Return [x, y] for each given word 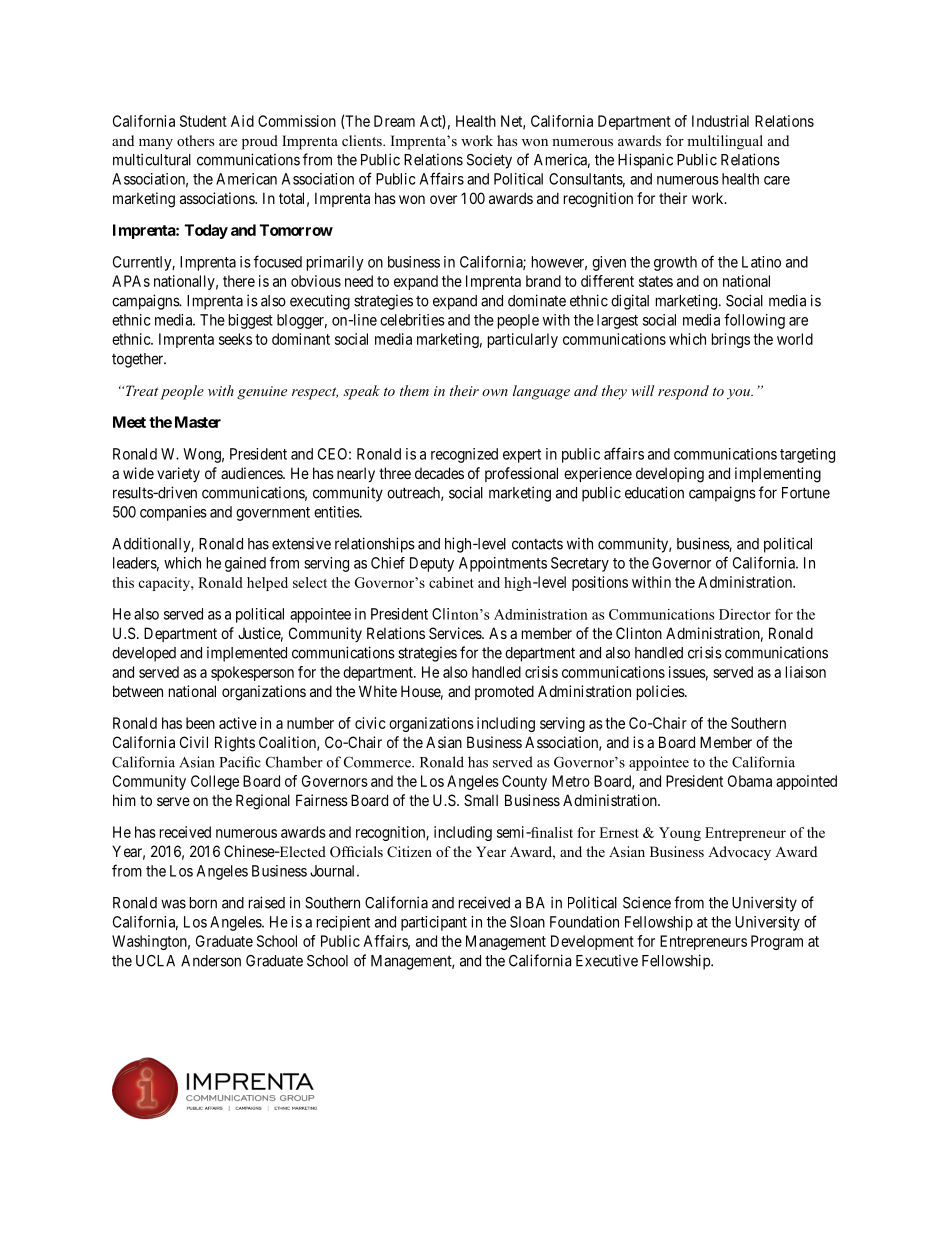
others [195, 140]
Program [777, 942]
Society [489, 161]
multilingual [725, 142]
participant [434, 923]
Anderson [211, 961]
